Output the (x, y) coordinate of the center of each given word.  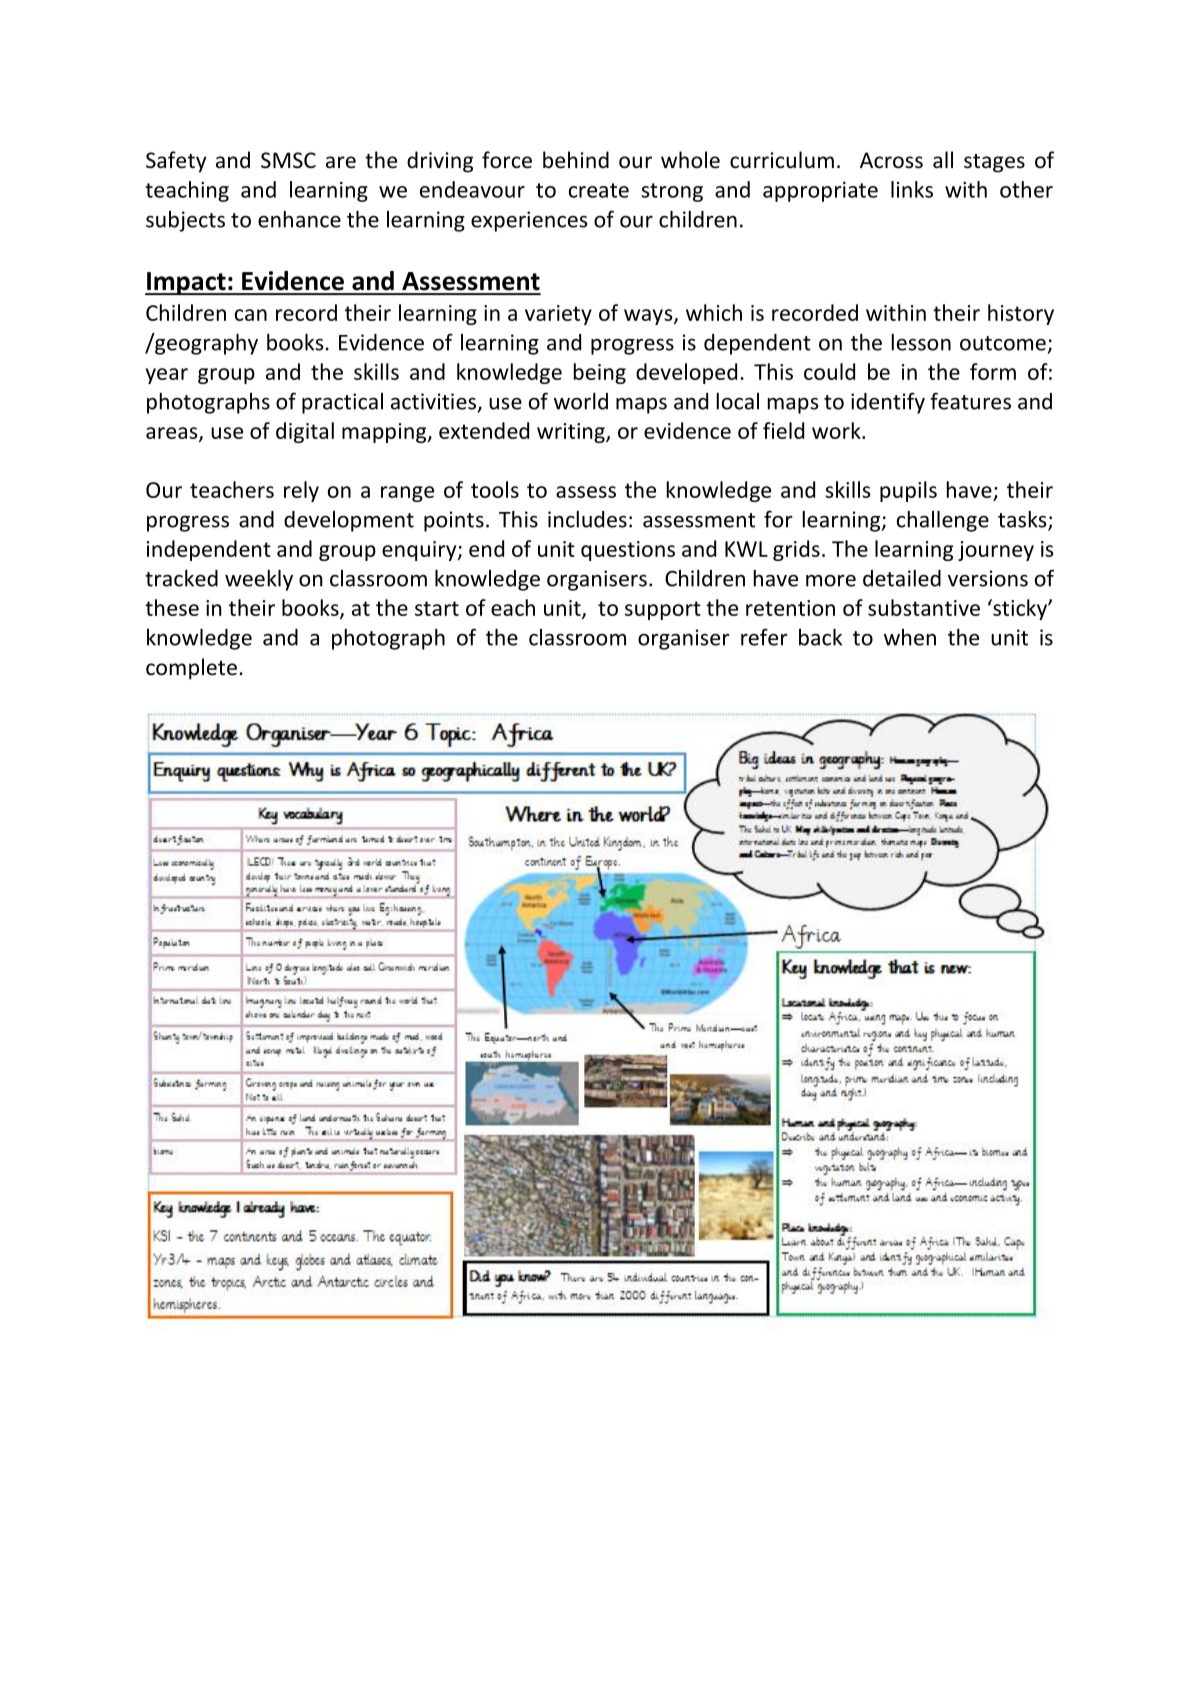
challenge (943, 521)
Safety (176, 162)
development (349, 521)
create (599, 190)
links (912, 189)
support (663, 610)
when (910, 637)
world (581, 401)
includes (587, 519)
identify (888, 403)
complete (191, 669)
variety (558, 315)
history (1021, 314)
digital (305, 432)
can (251, 315)
